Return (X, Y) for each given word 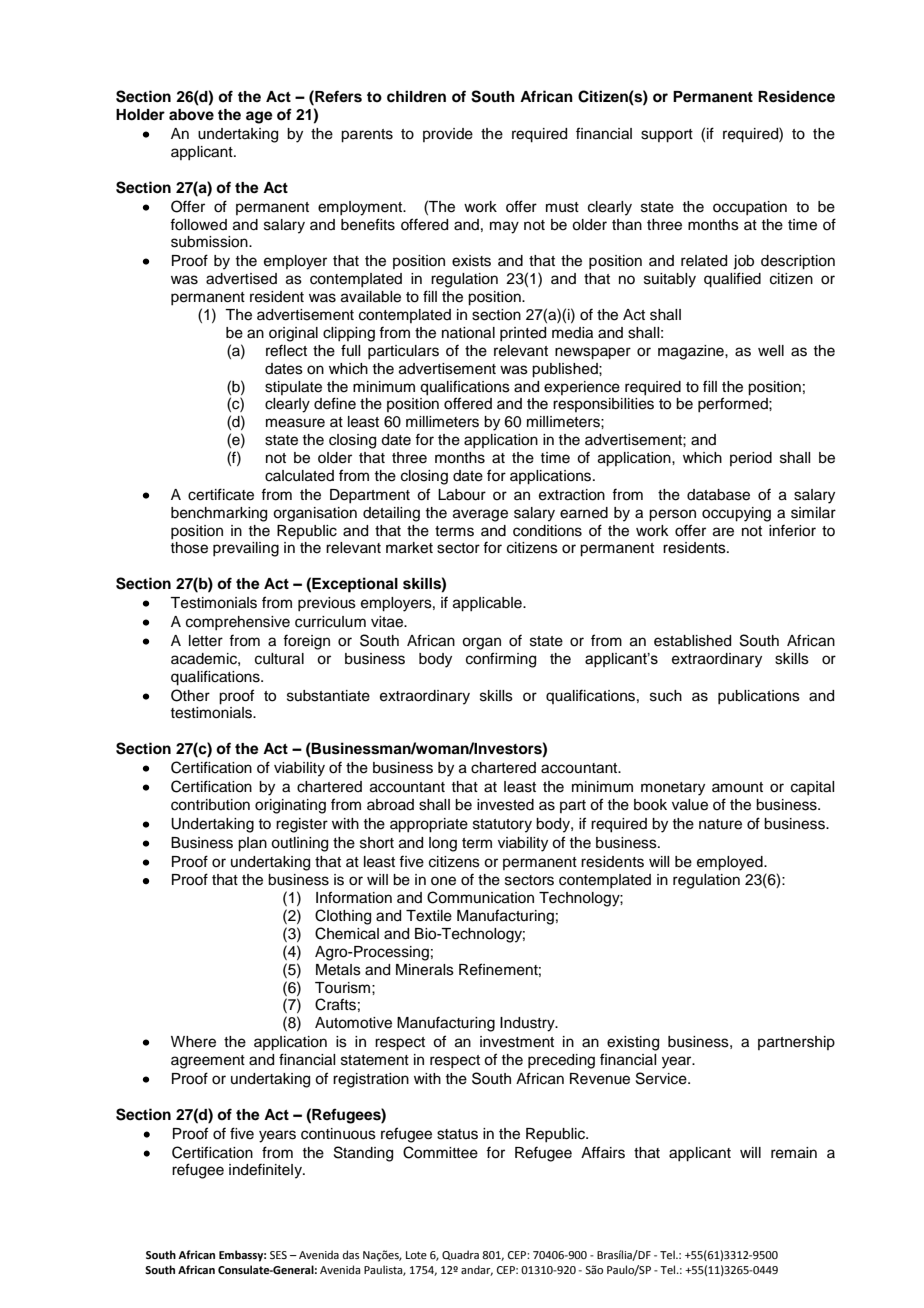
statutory (502, 826)
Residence (796, 96)
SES (278, 1255)
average (480, 515)
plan (252, 844)
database (718, 495)
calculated (299, 476)
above (191, 115)
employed (731, 863)
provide (448, 135)
